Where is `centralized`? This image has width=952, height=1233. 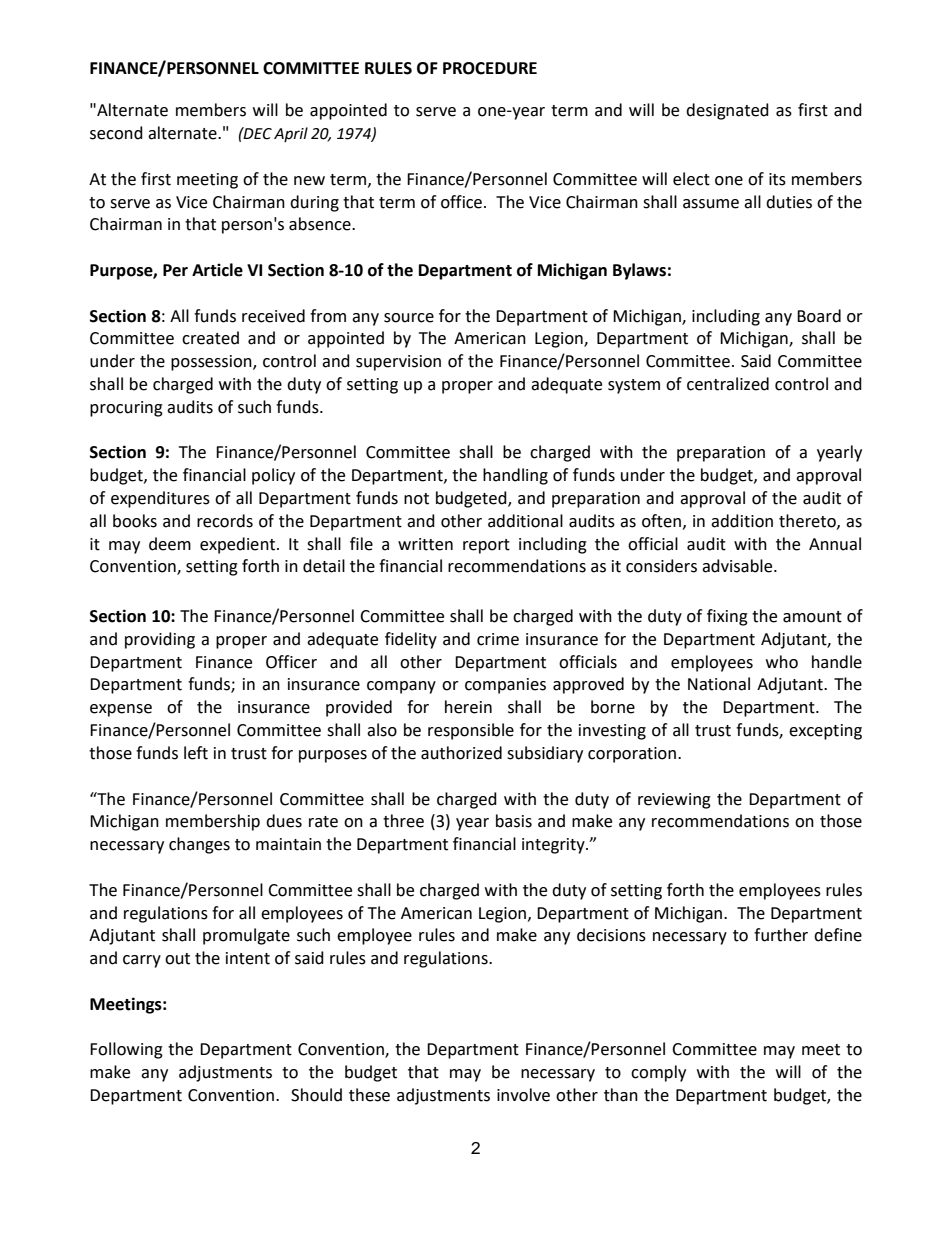
centralized is located at coordinates (728, 384).
